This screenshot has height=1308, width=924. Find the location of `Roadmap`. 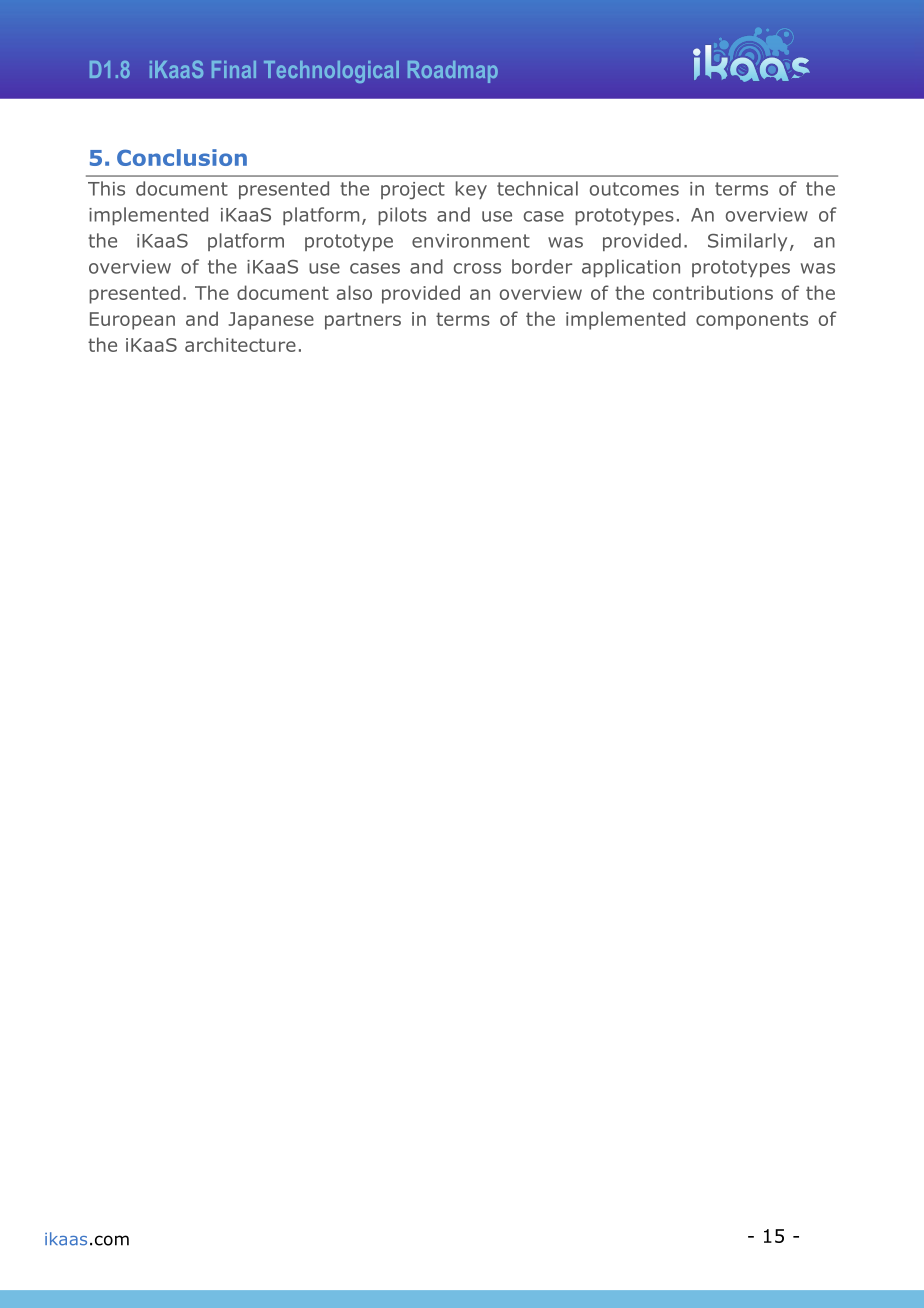

Roadmap is located at coordinates (453, 72).
